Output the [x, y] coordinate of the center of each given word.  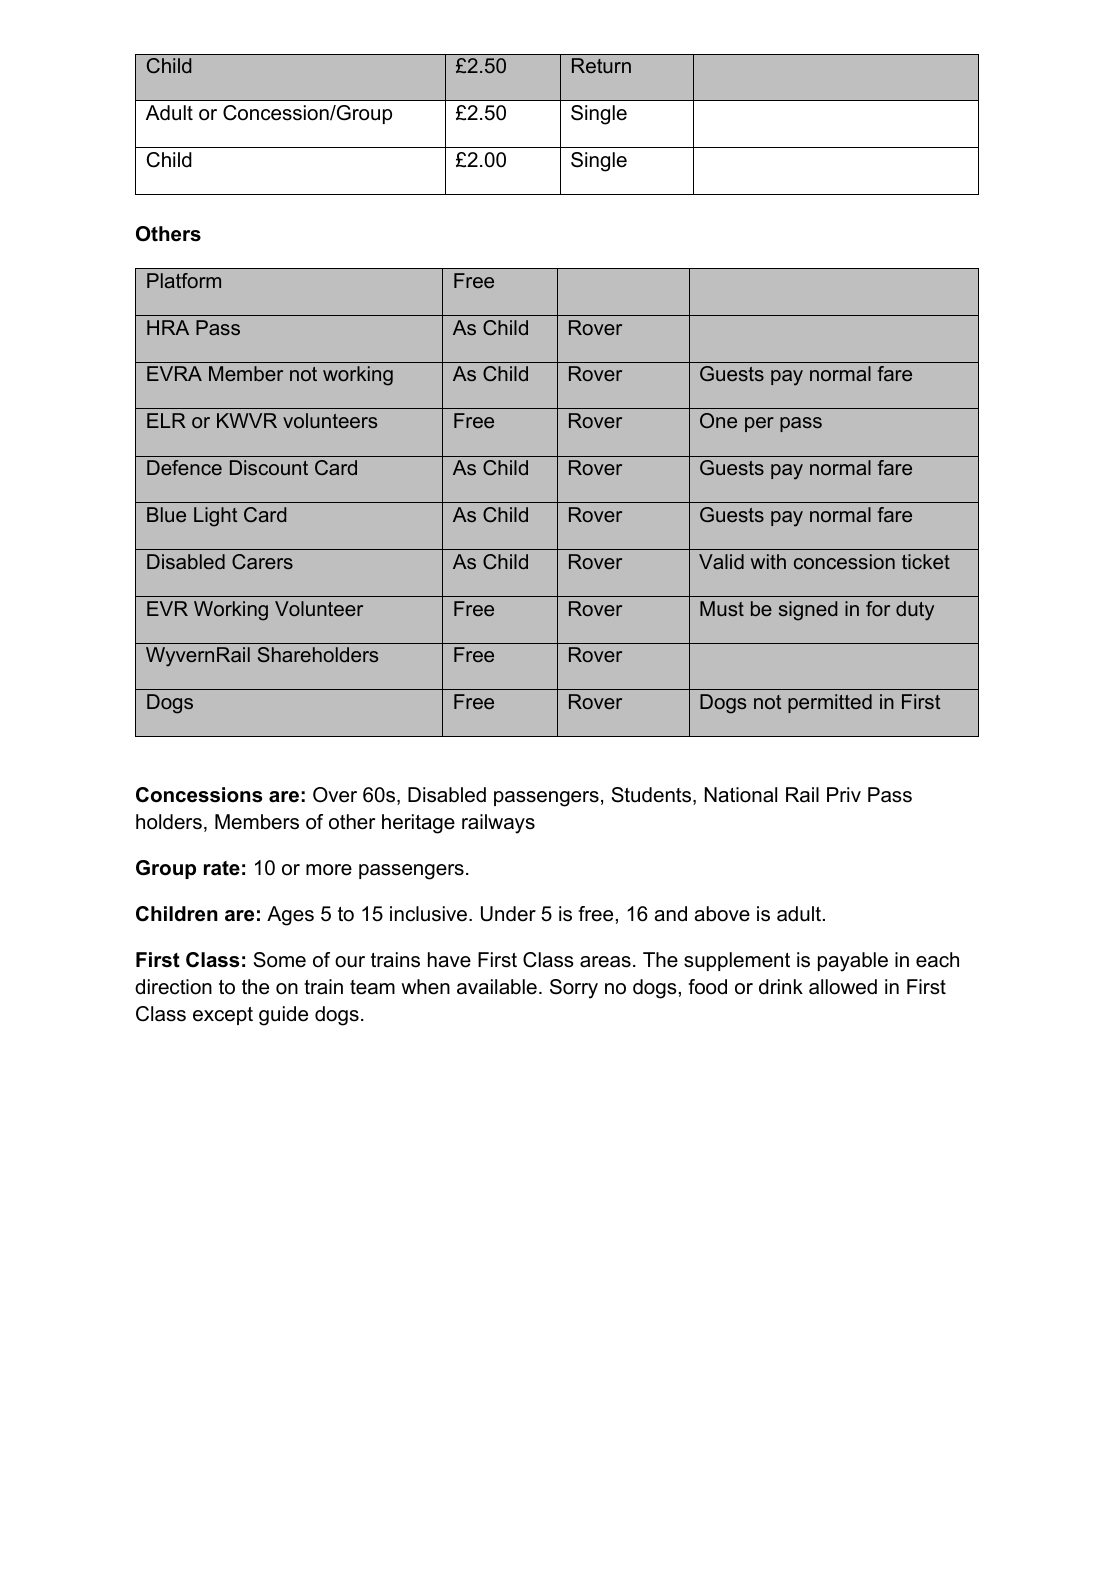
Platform [184, 280]
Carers [262, 561]
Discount [269, 467]
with [768, 561]
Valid [721, 561]
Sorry [574, 989]
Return [601, 65]
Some [279, 960]
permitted [830, 703]
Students [652, 796]
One [718, 420]
